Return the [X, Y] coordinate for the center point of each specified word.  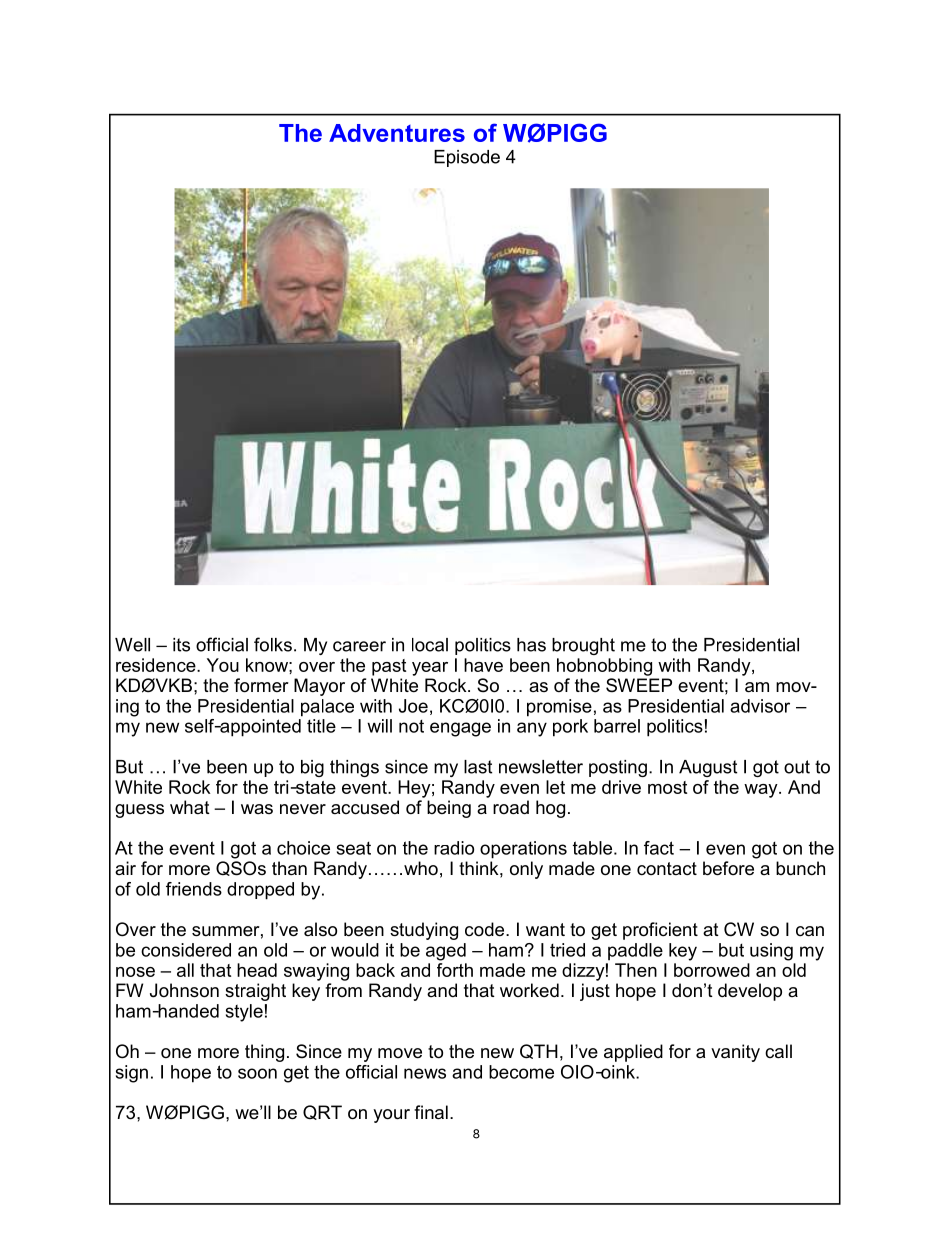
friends [194, 889]
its [181, 645]
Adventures [397, 133]
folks [273, 644]
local [430, 645]
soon [257, 1073]
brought [583, 646]
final [431, 1112]
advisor [760, 706]
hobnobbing [604, 667]
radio [454, 848]
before [728, 868]
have [483, 665]
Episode [467, 158]
